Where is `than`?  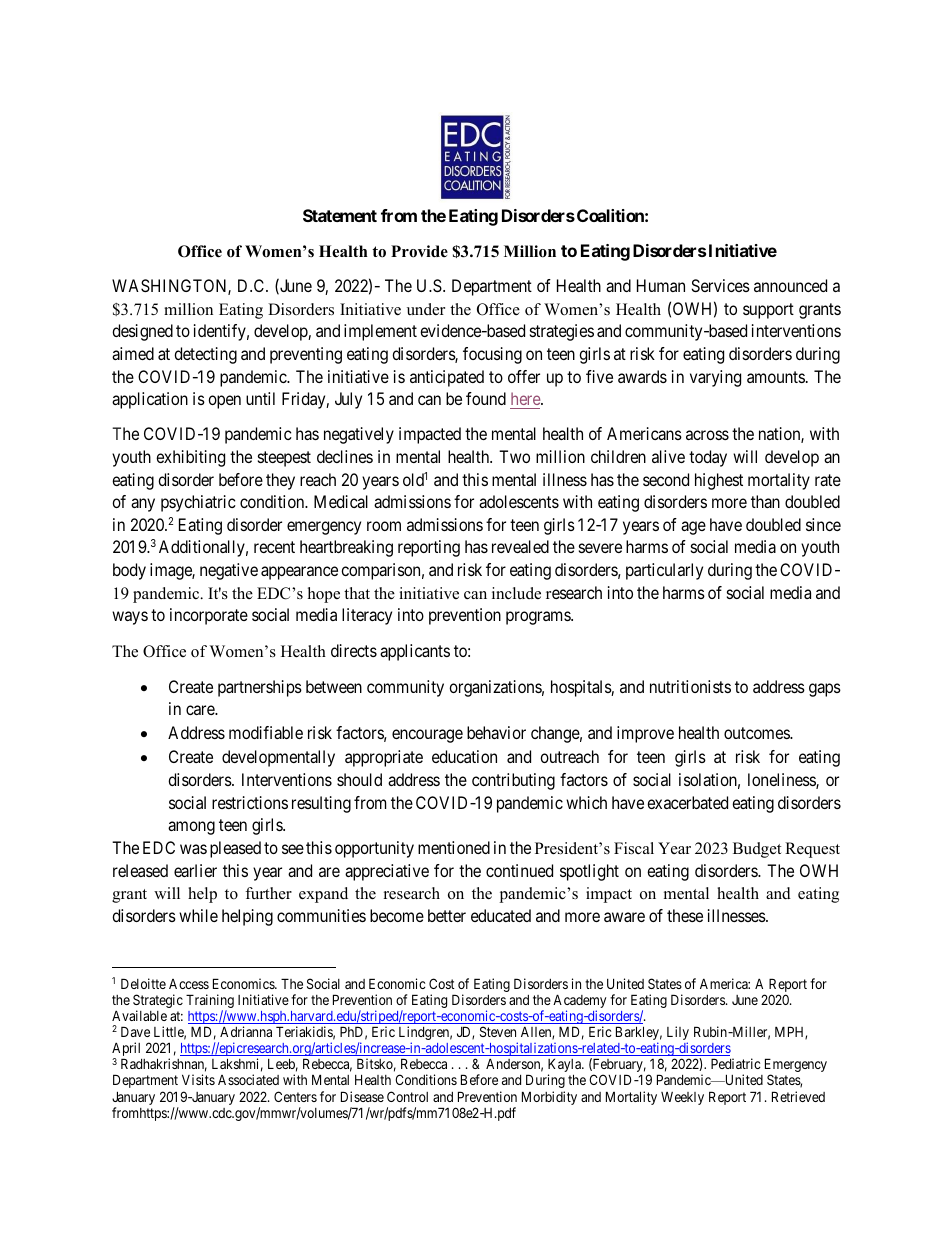 than is located at coordinates (765, 501).
